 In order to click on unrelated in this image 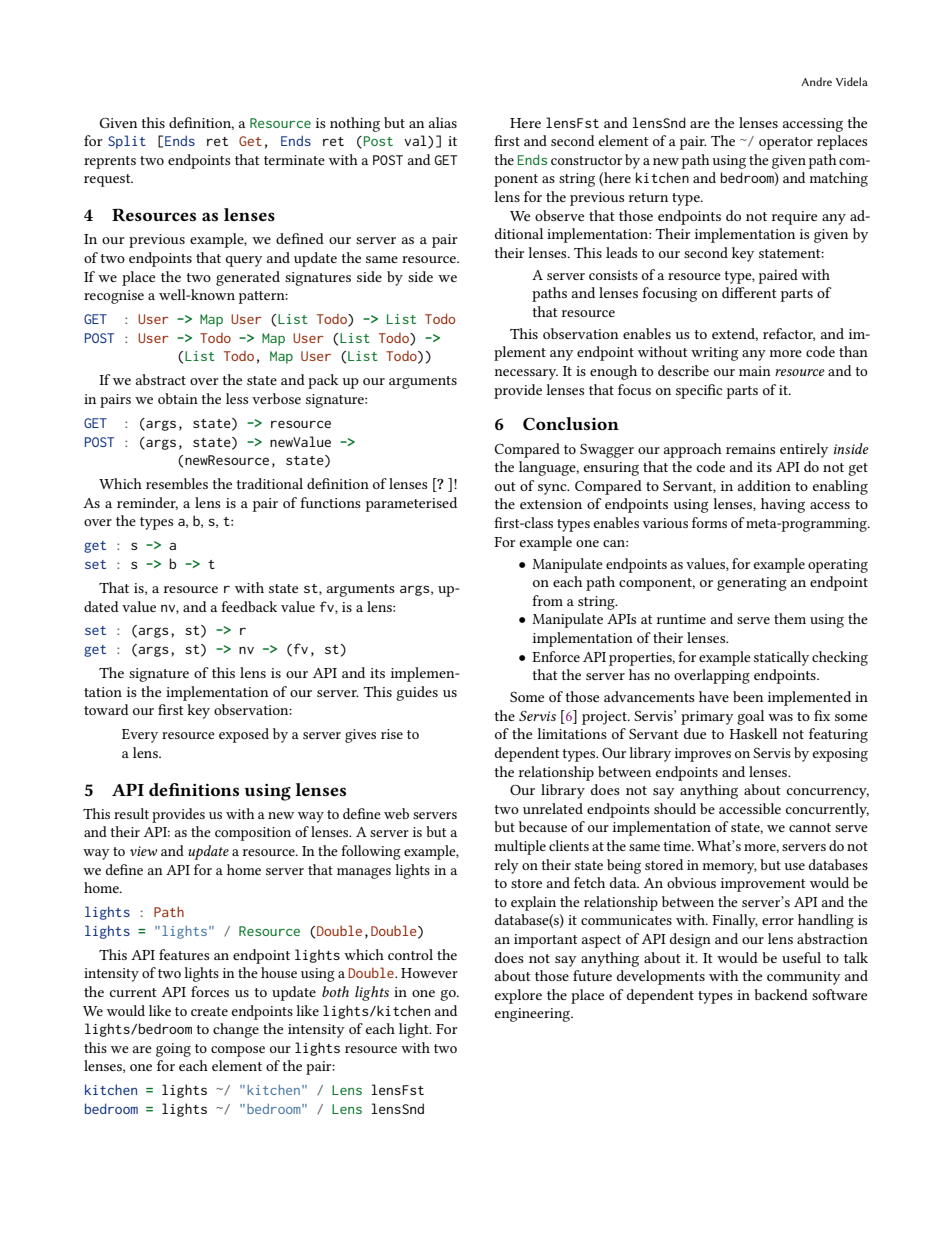, I will do `click(553, 808)`.
